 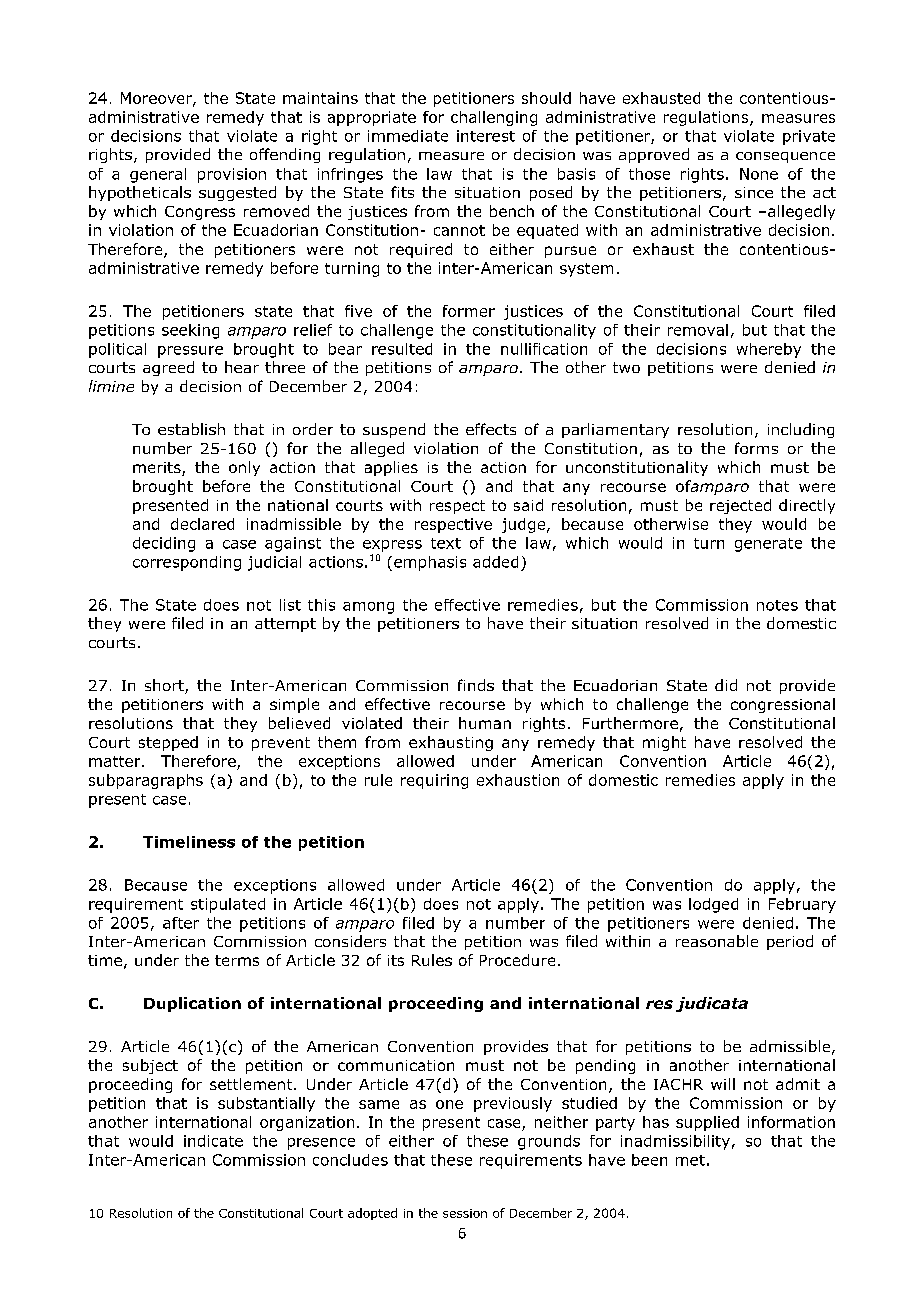 I want to click on short, so click(x=165, y=686).
